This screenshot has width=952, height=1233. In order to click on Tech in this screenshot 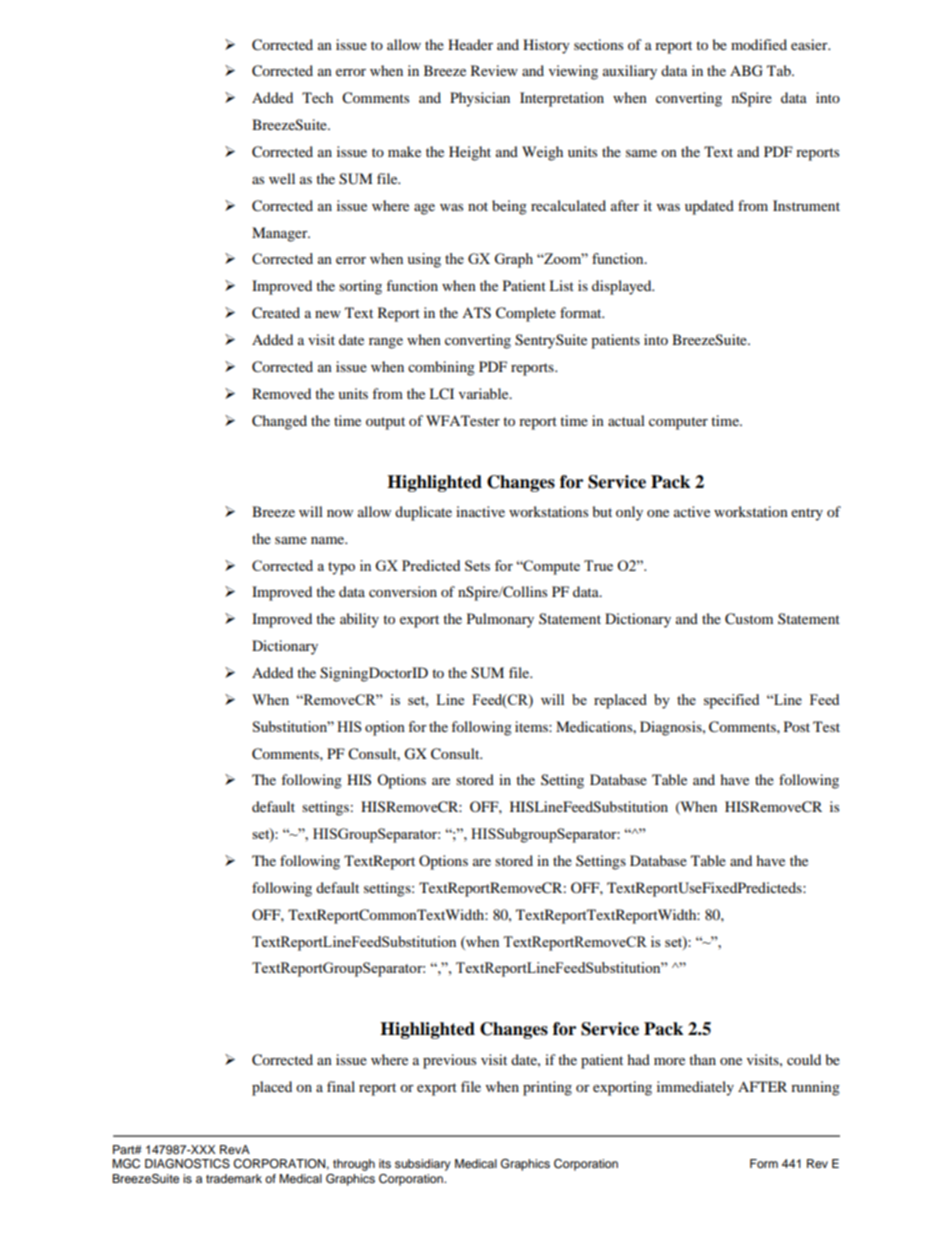, I will do `click(317, 97)`.
